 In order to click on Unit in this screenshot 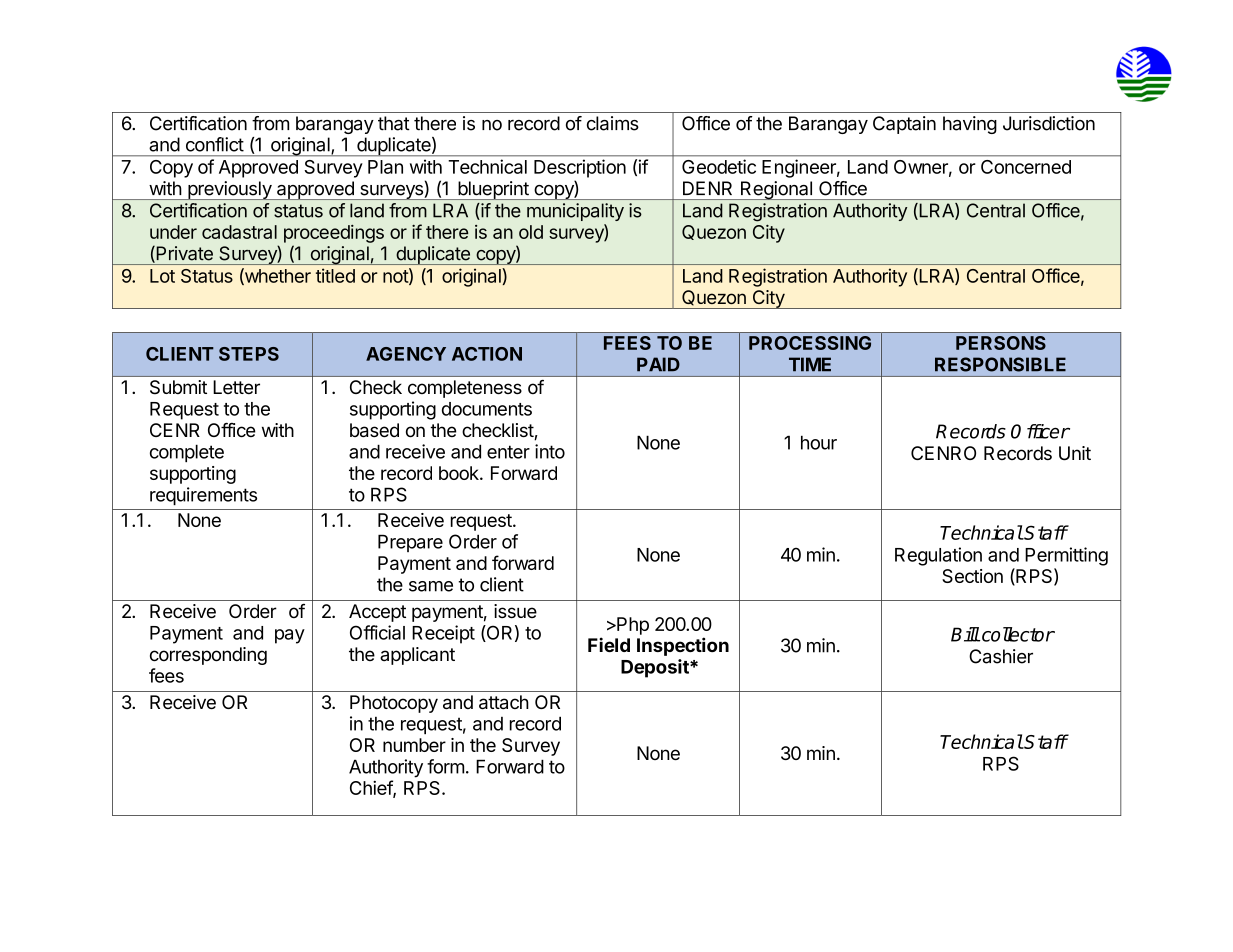, I will do `click(1075, 453)`.
